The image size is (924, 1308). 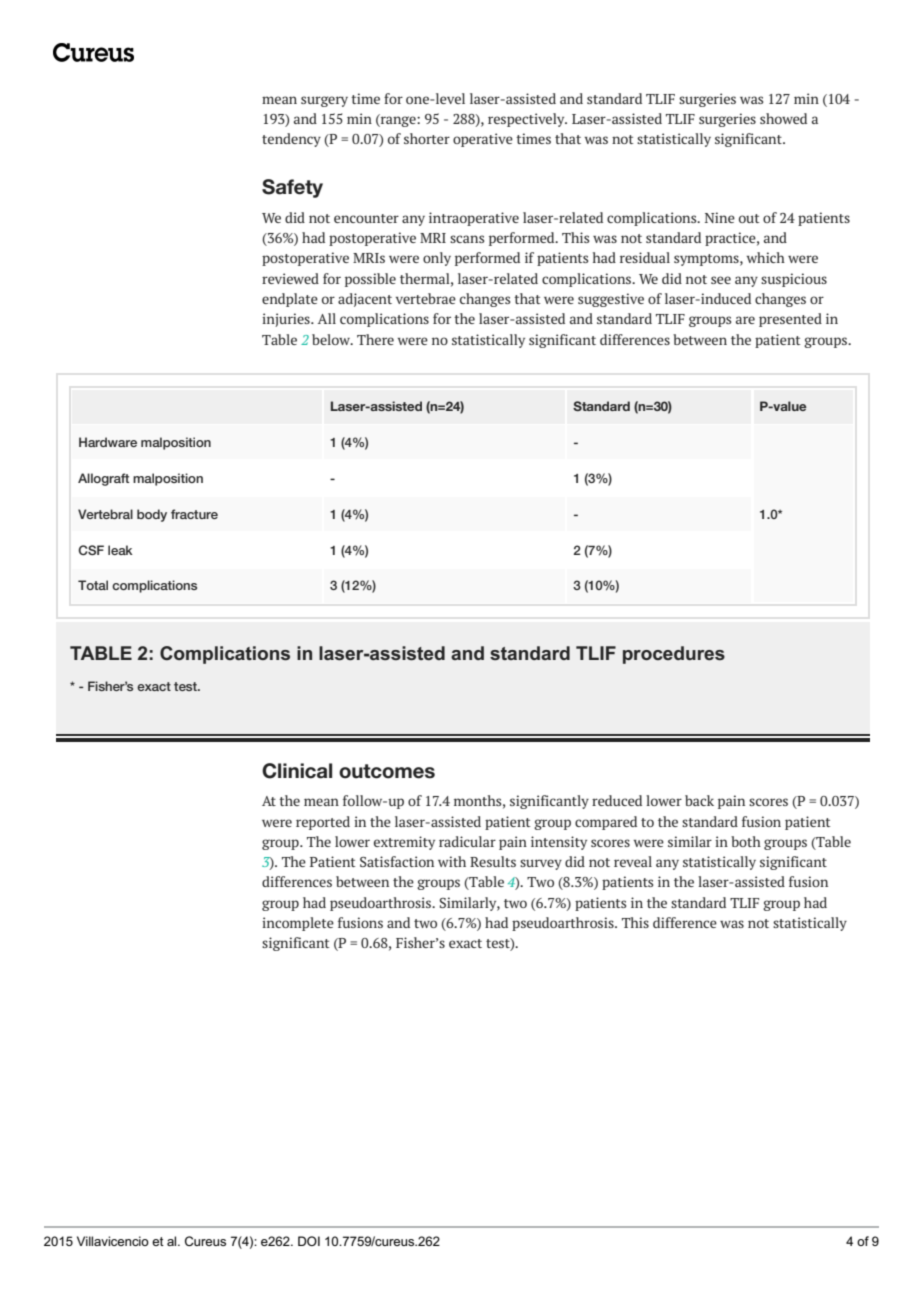 I want to click on incomplete, so click(x=298, y=924).
